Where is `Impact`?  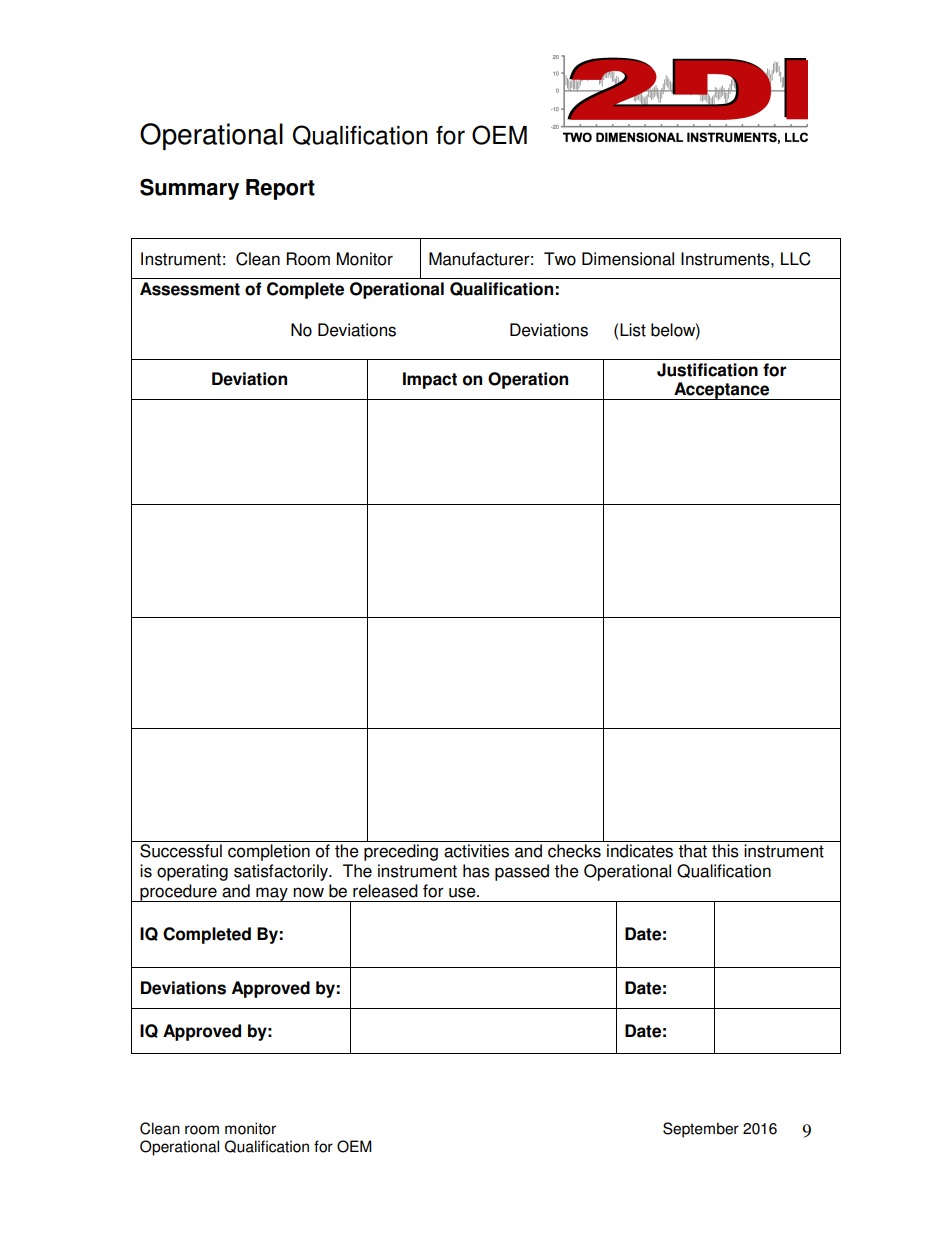
Impact is located at coordinates (430, 380).
